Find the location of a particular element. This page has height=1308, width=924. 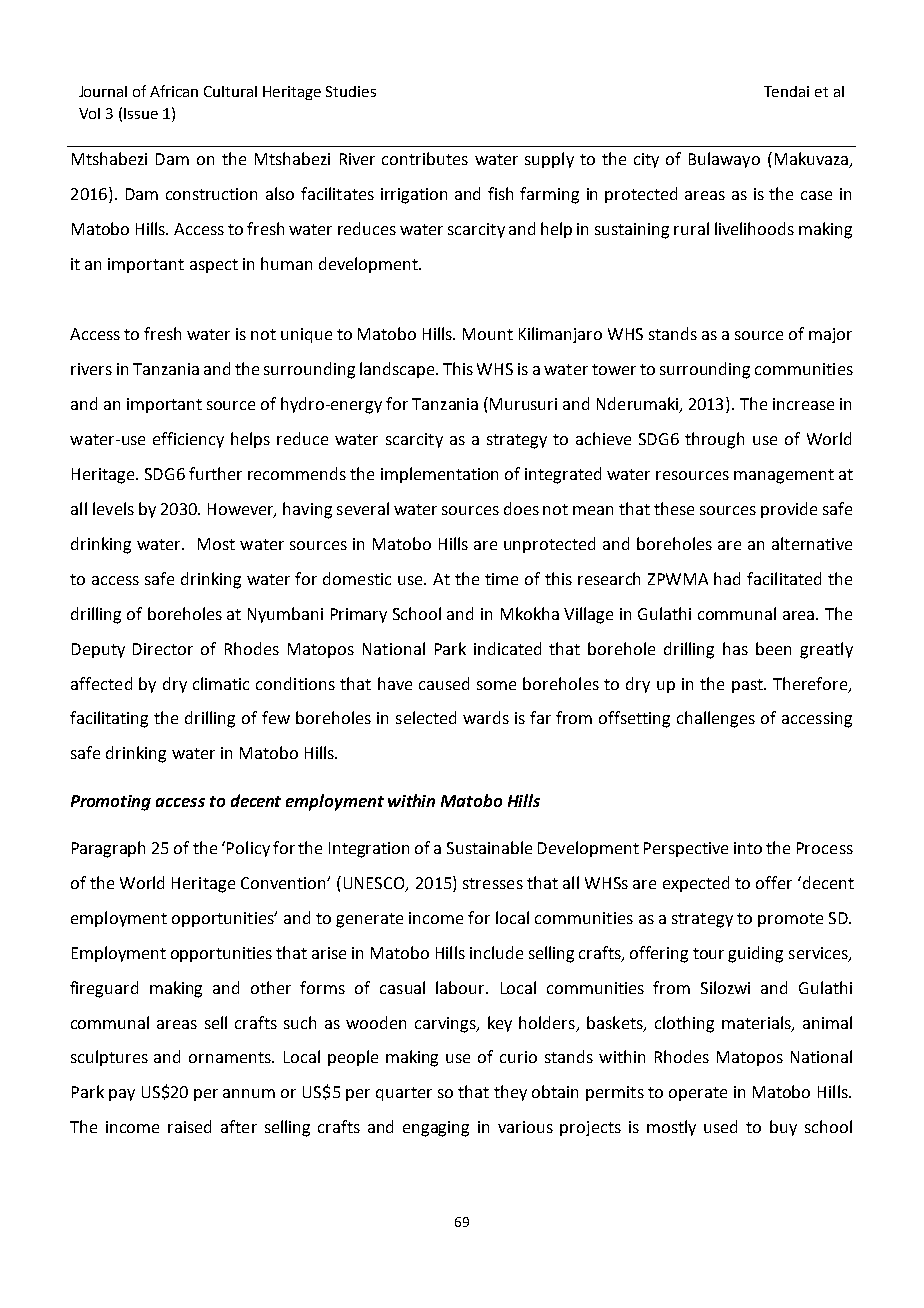

engaging is located at coordinates (436, 1129).
